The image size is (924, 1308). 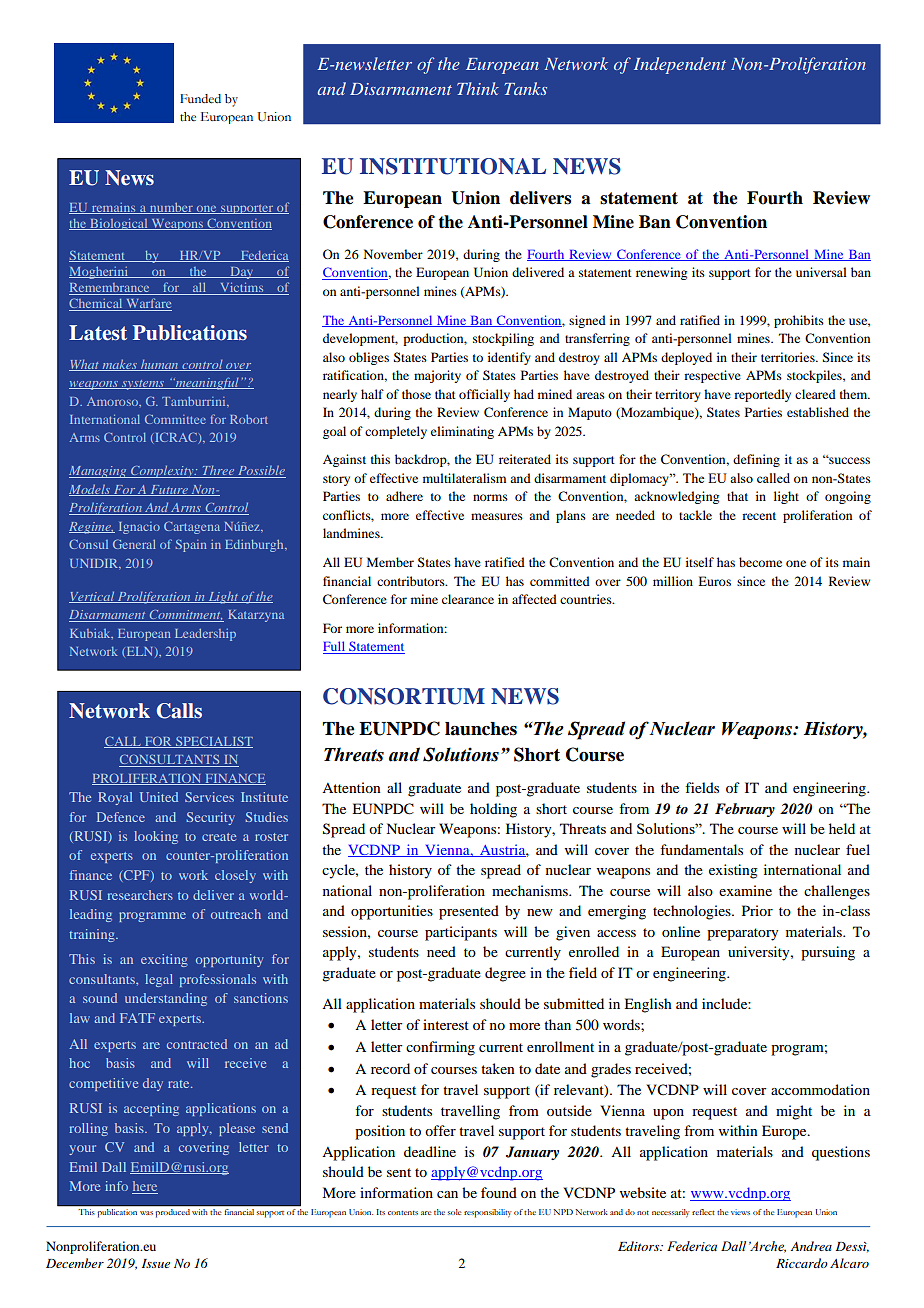 What do you see at coordinates (740, 1212) in the document?
I see `views` at bounding box center [740, 1212].
